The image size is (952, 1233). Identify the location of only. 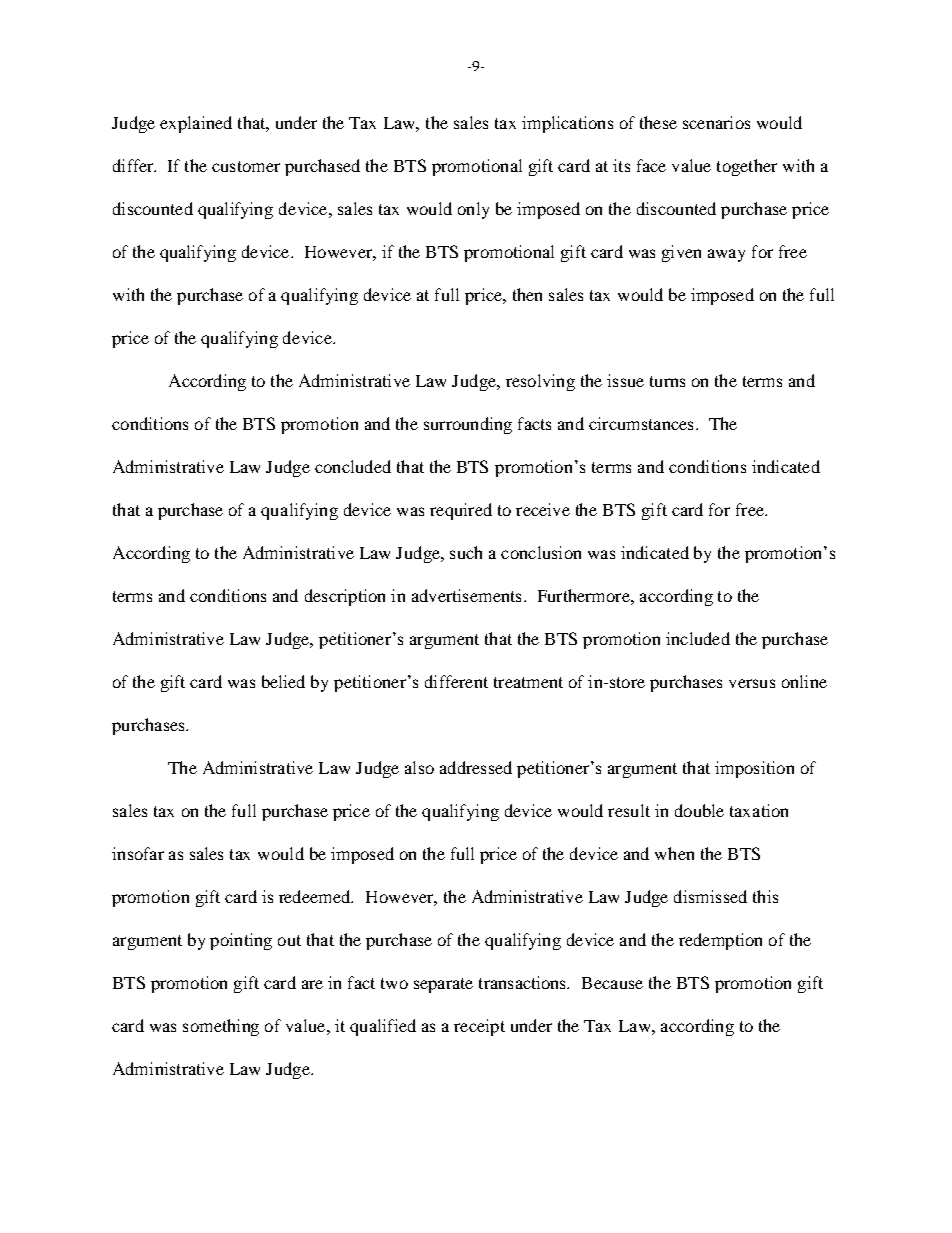
(473, 210).
